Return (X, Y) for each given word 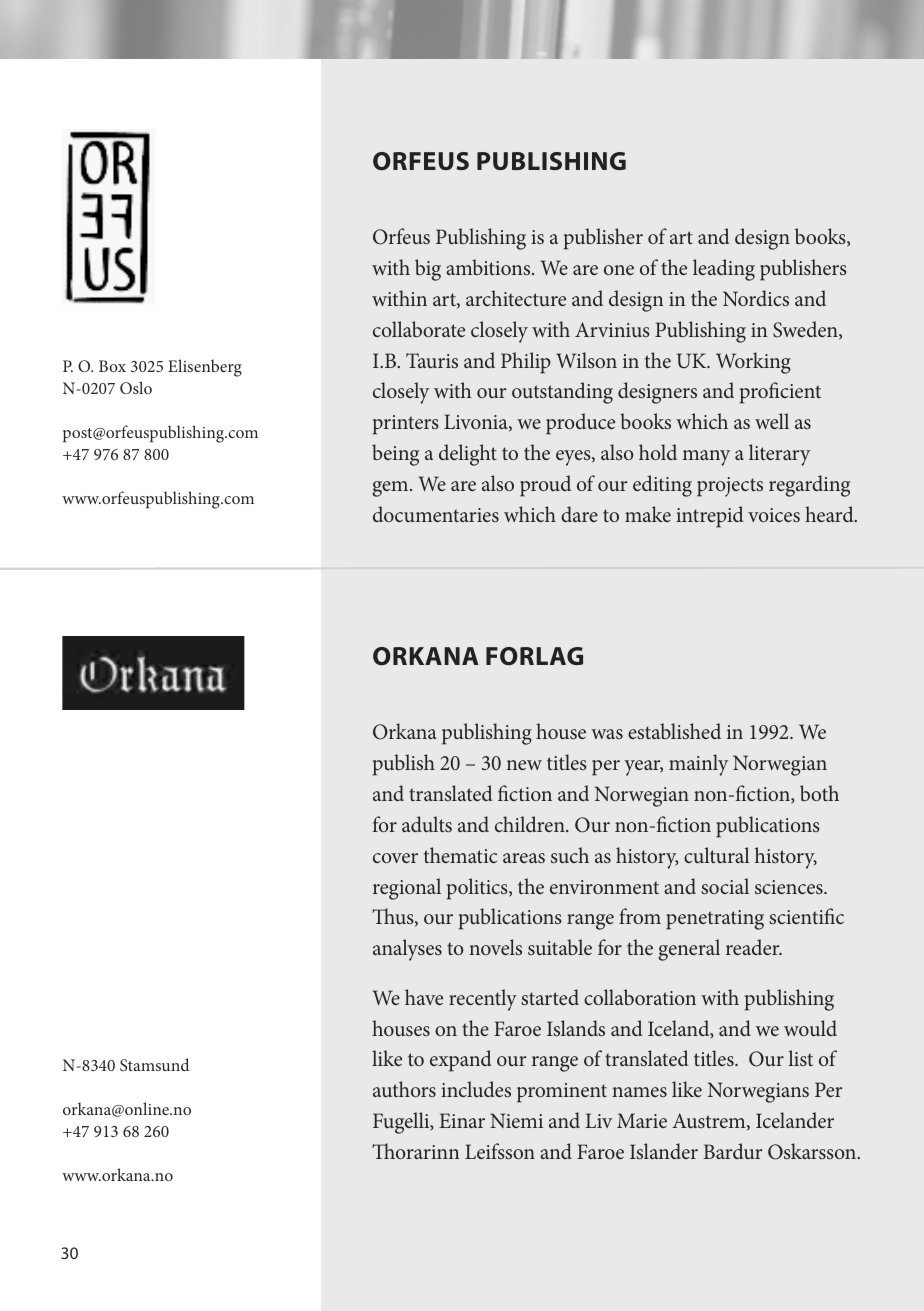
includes (476, 1089)
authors (404, 1089)
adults (427, 824)
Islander (664, 1151)
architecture (516, 298)
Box (112, 366)
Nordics (756, 298)
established (674, 731)
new (524, 765)
